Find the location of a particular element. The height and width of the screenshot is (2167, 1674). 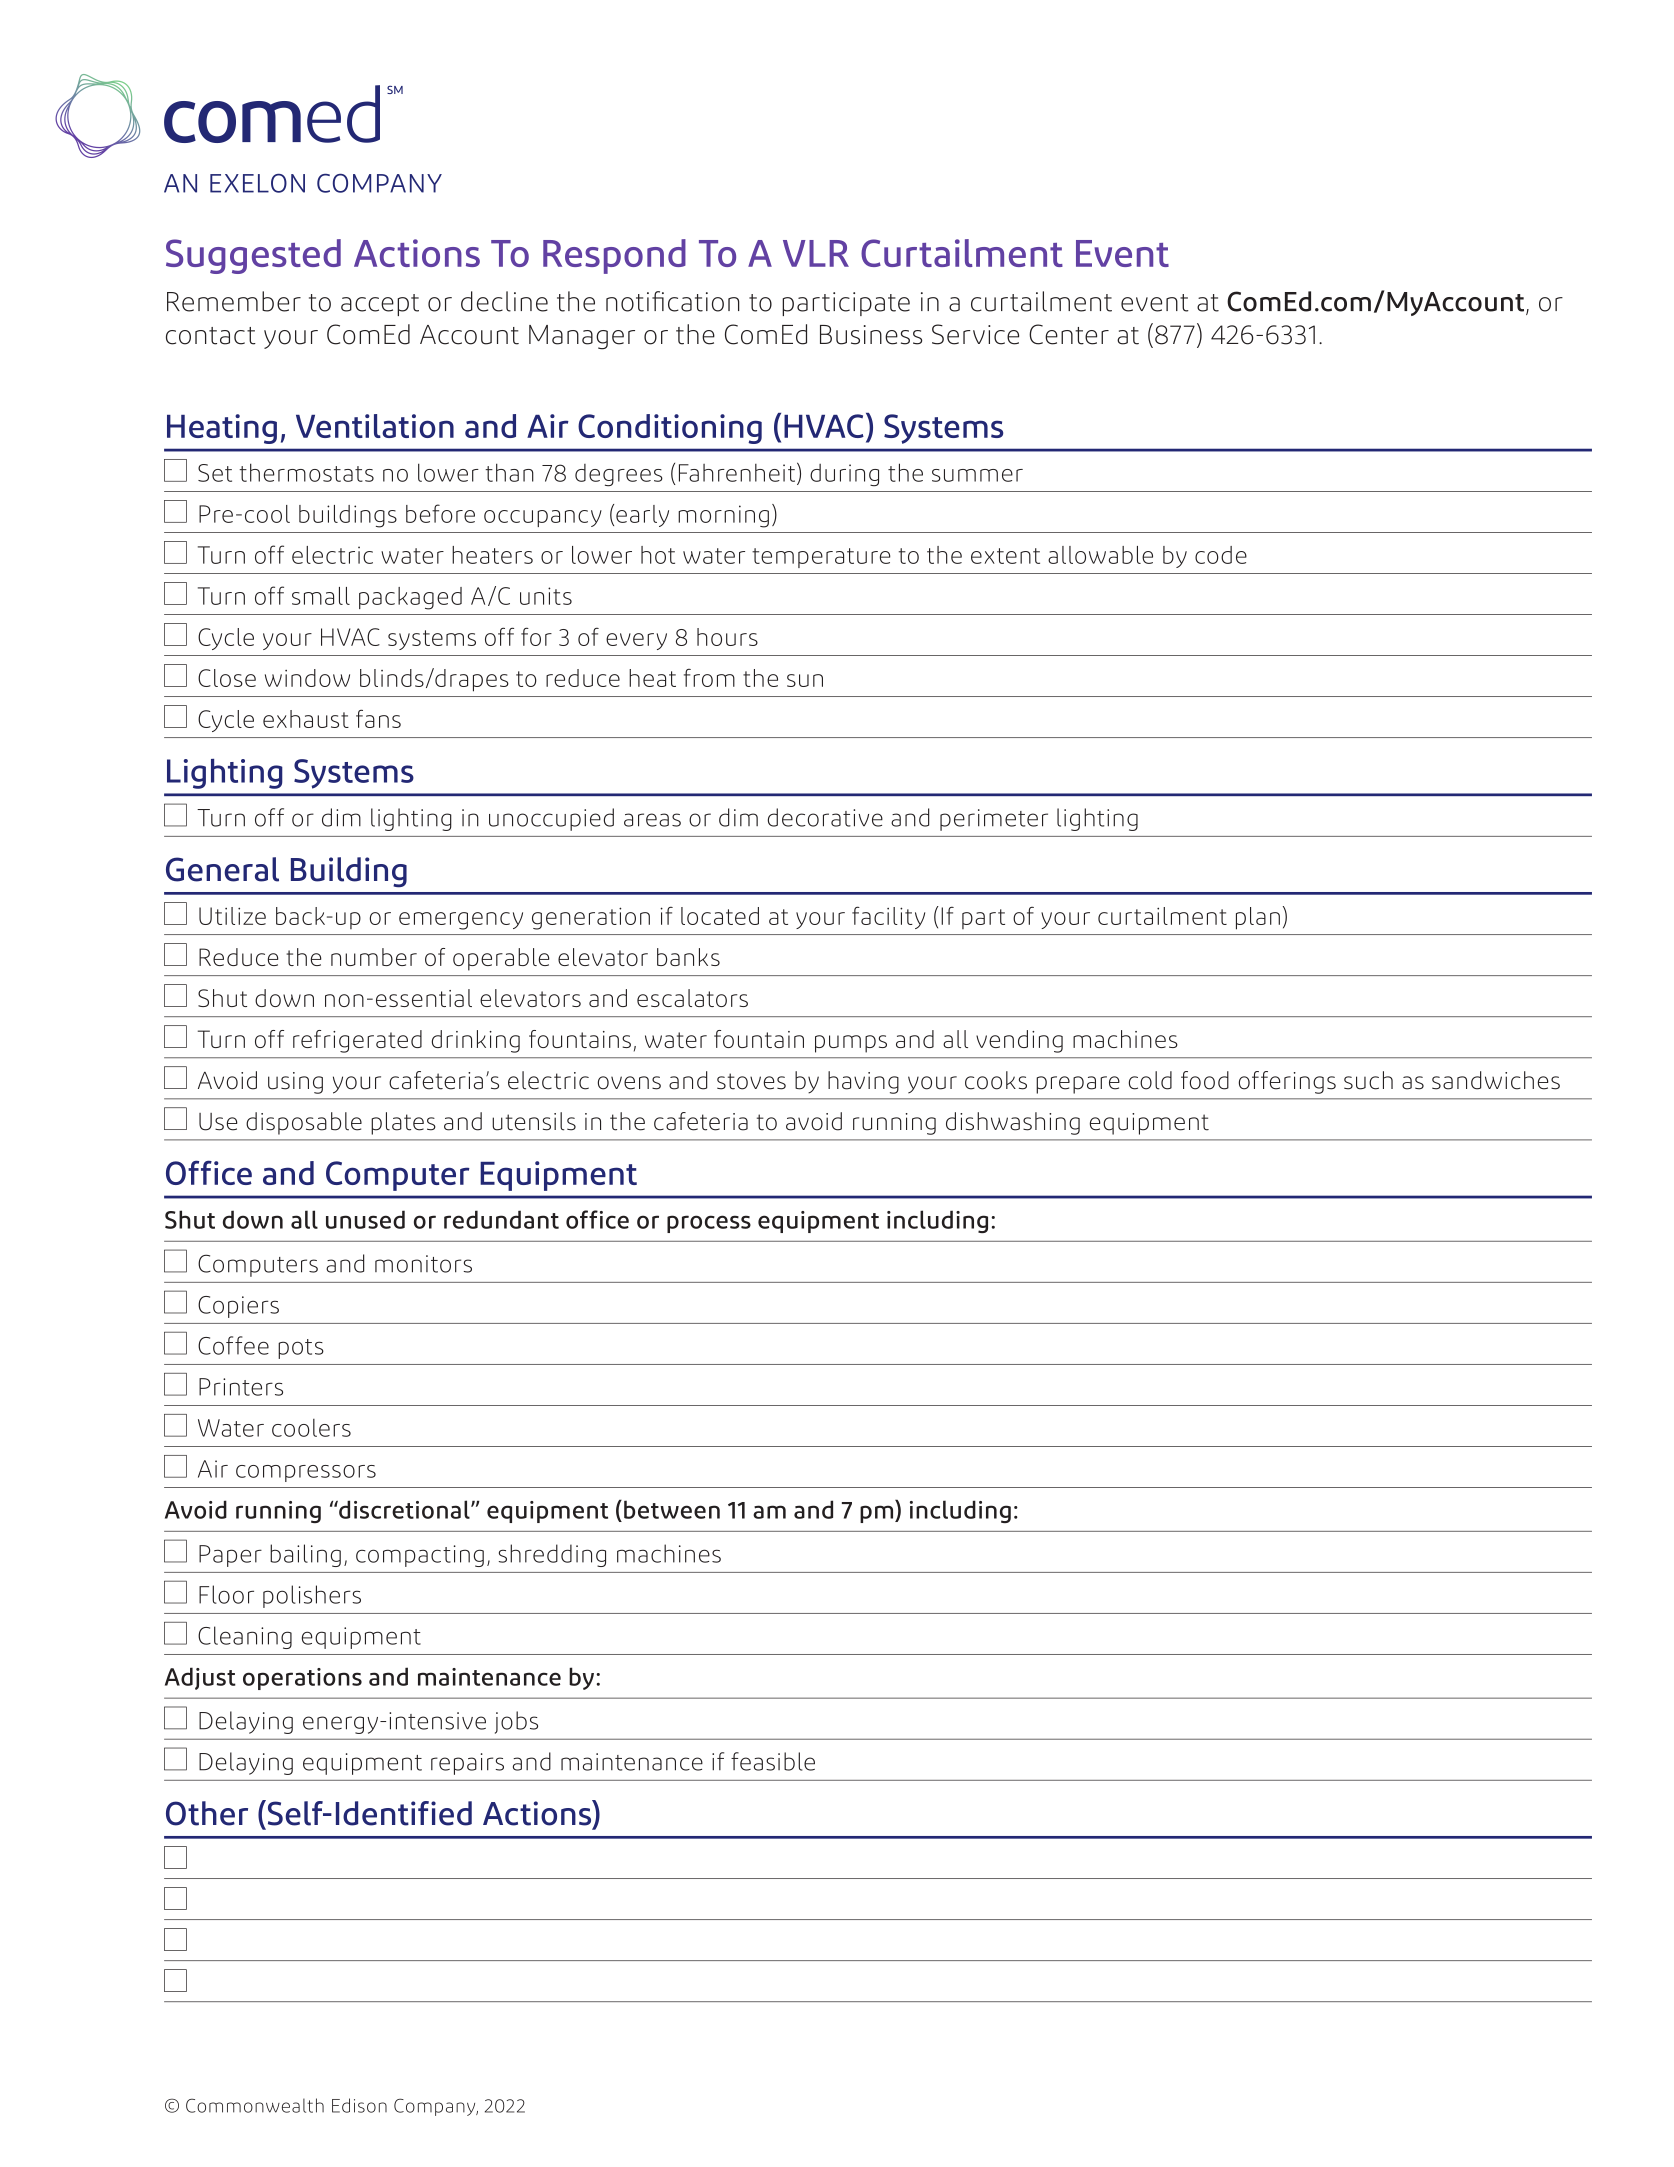

Edison is located at coordinates (359, 2105).
